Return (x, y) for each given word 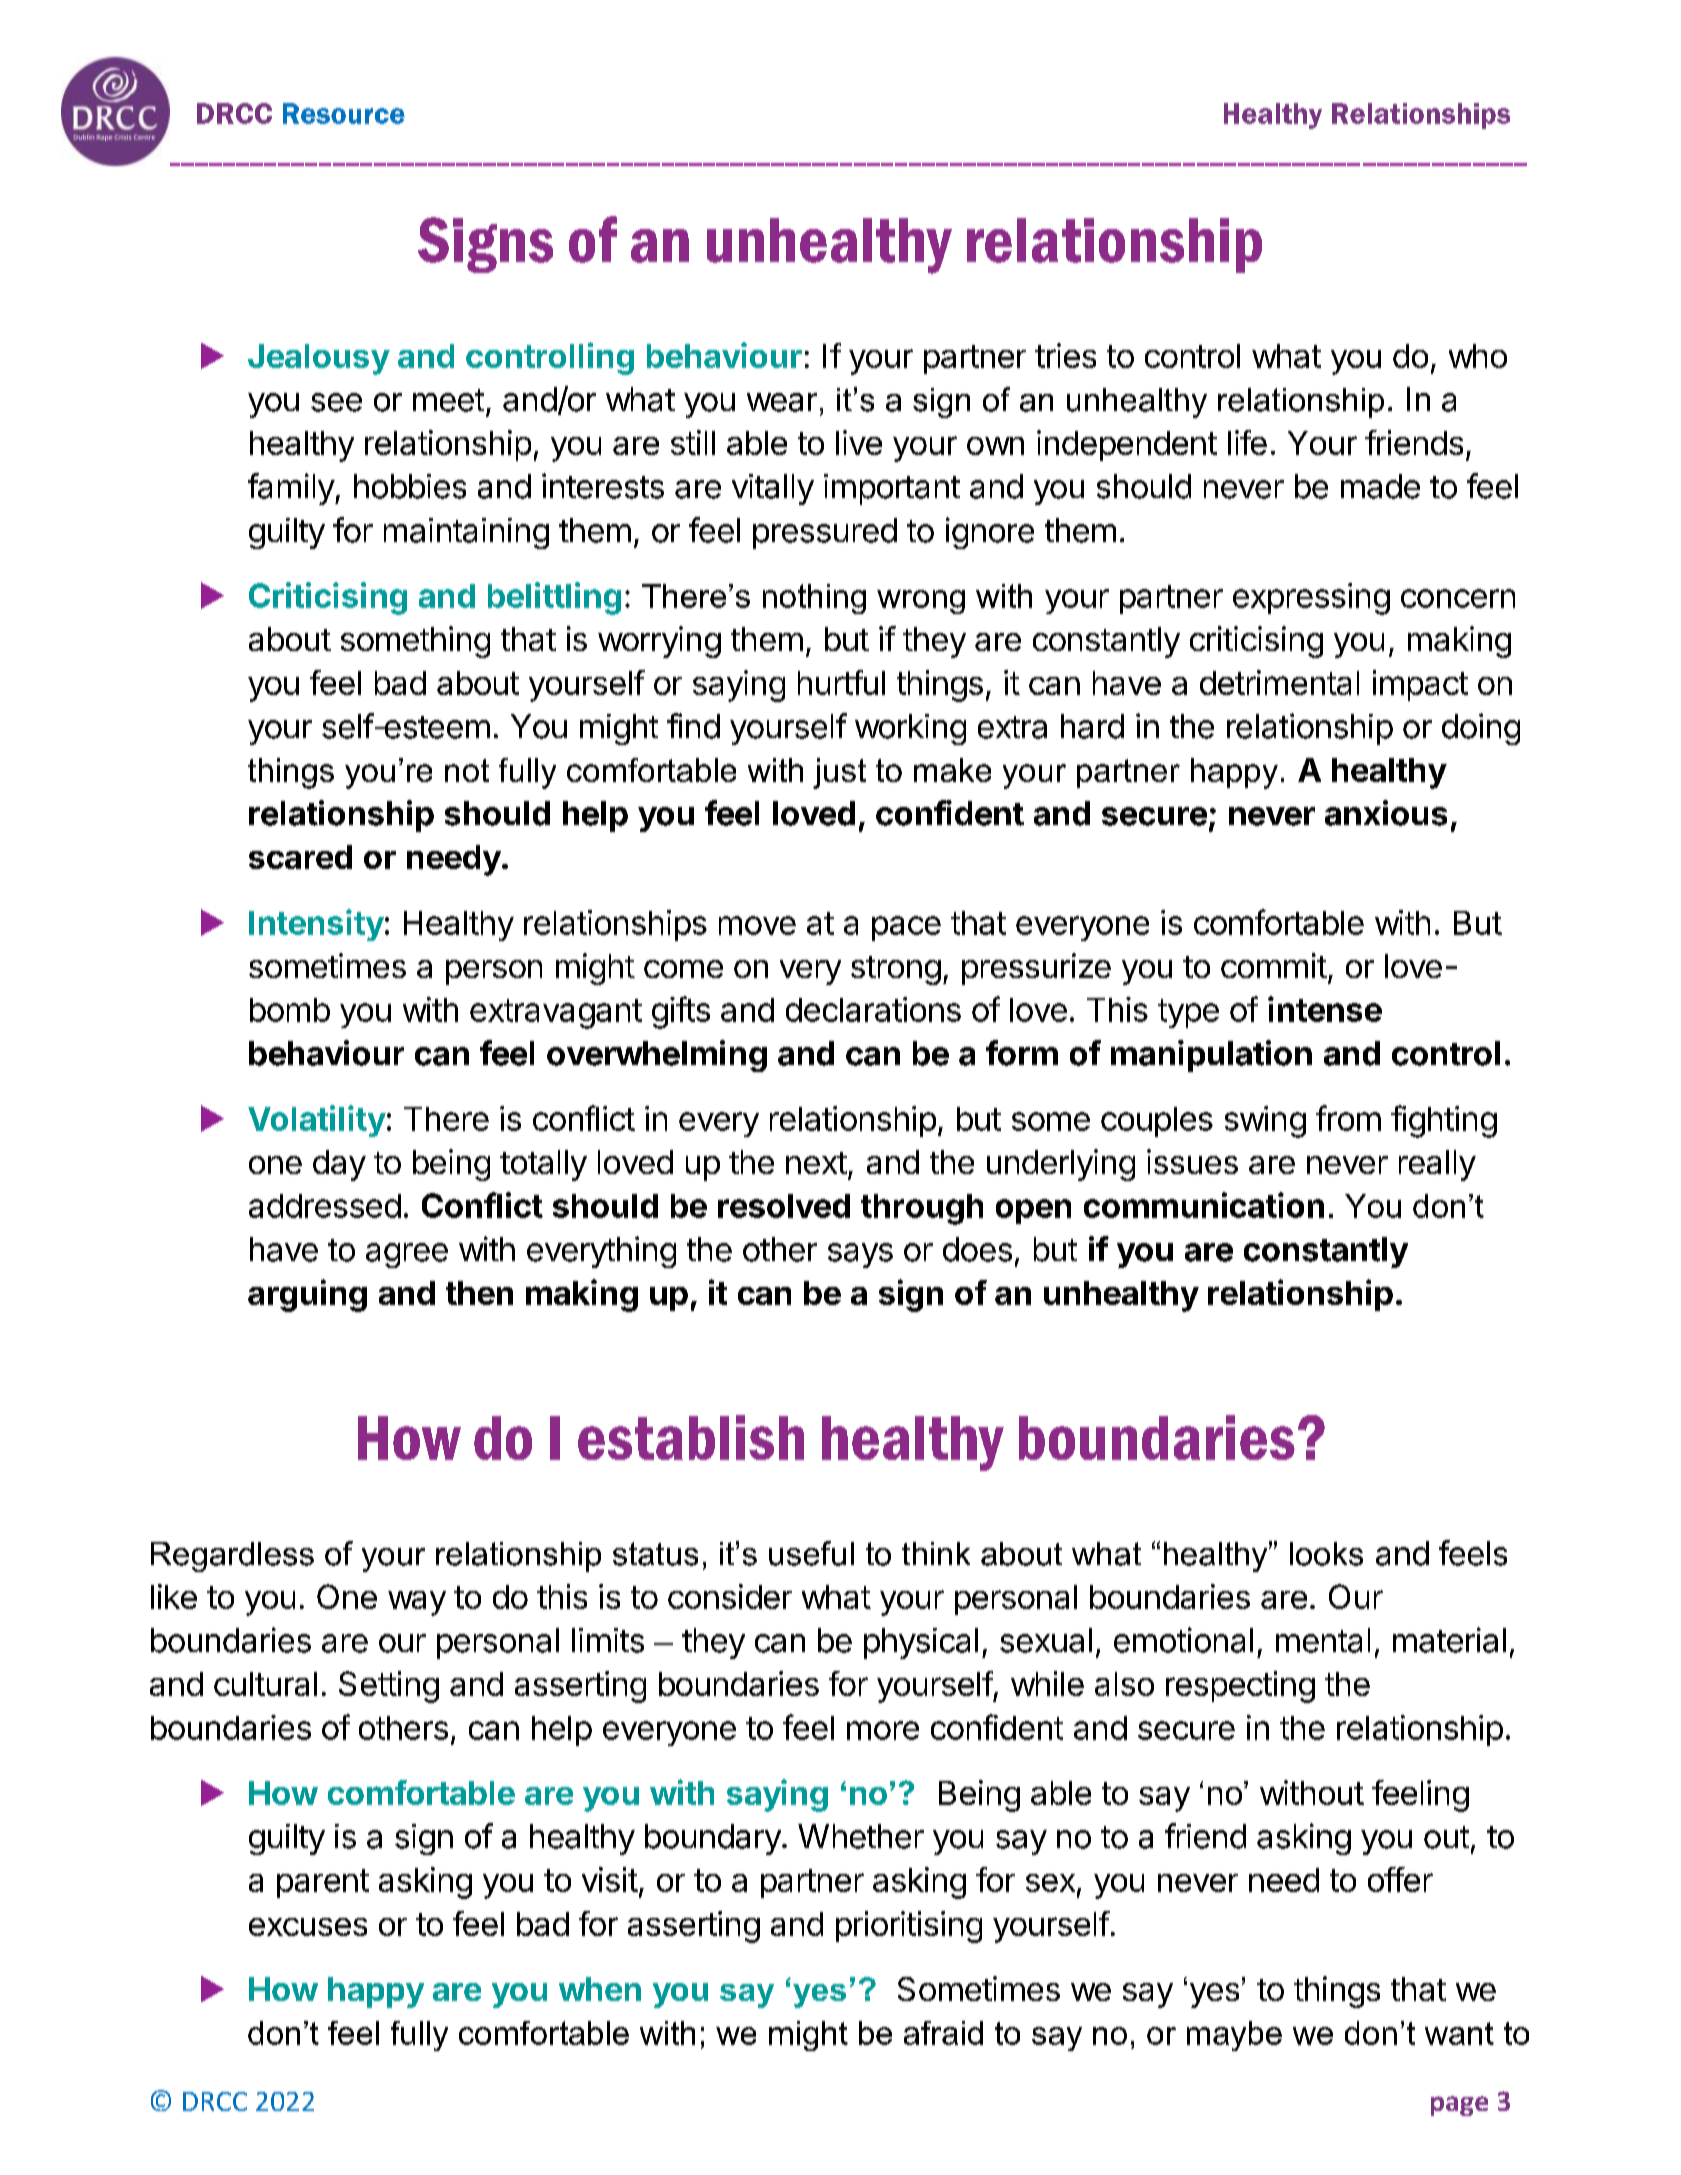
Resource (344, 113)
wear (782, 402)
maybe (1234, 2036)
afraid (943, 2033)
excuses (308, 1927)
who (1478, 356)
